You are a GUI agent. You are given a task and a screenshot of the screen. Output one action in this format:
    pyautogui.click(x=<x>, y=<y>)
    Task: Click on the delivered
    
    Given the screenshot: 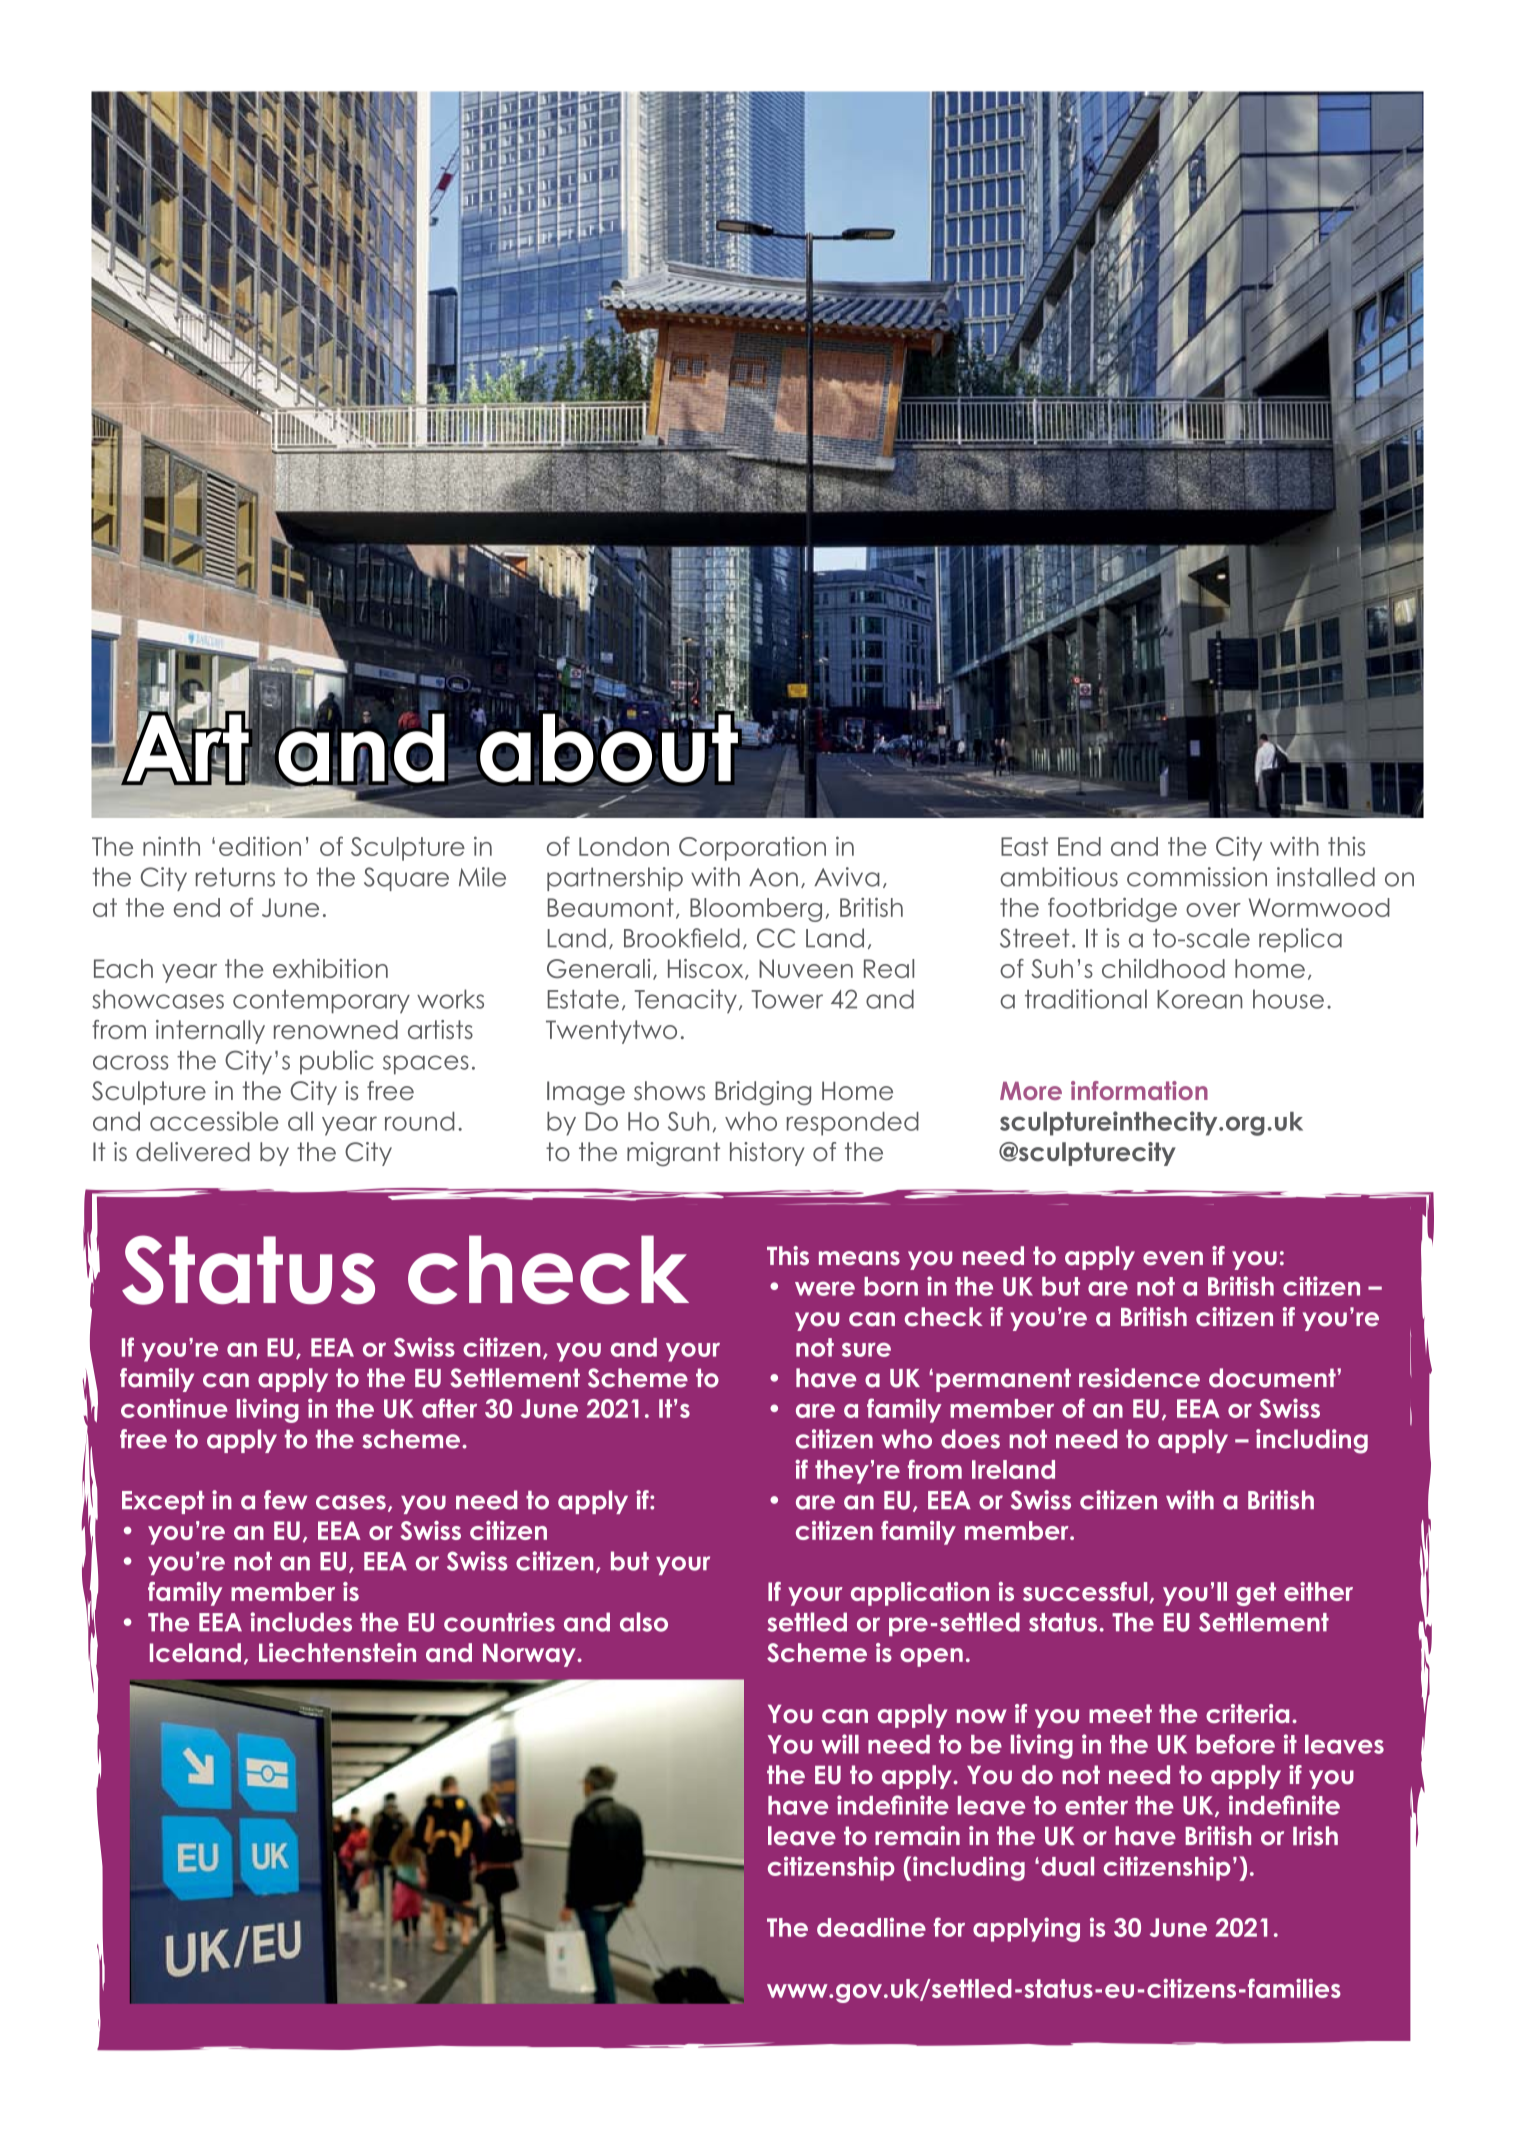 What is the action you would take?
    pyautogui.click(x=193, y=1152)
